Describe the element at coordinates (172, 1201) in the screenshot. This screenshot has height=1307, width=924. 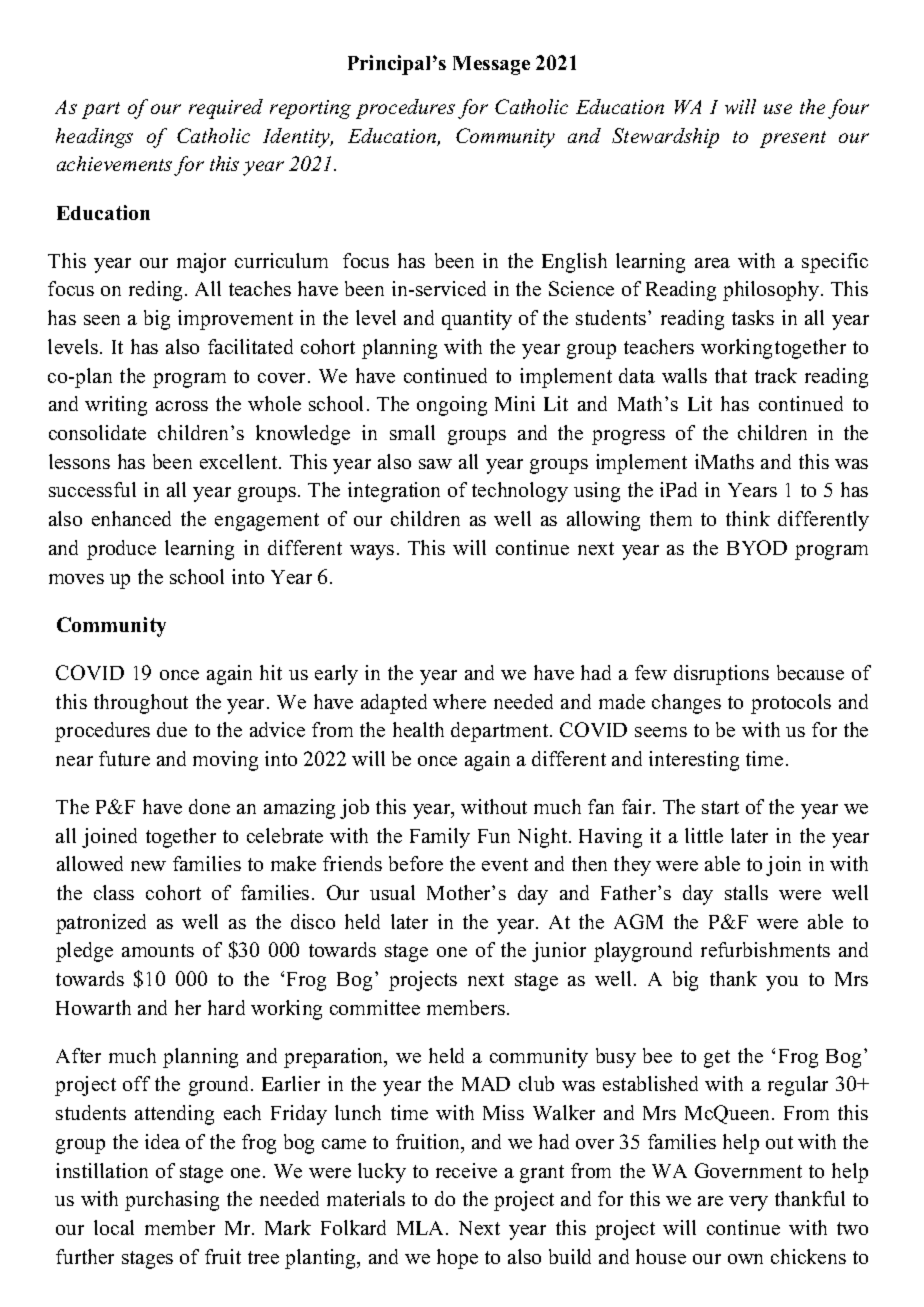
I see `purchasing` at that location.
